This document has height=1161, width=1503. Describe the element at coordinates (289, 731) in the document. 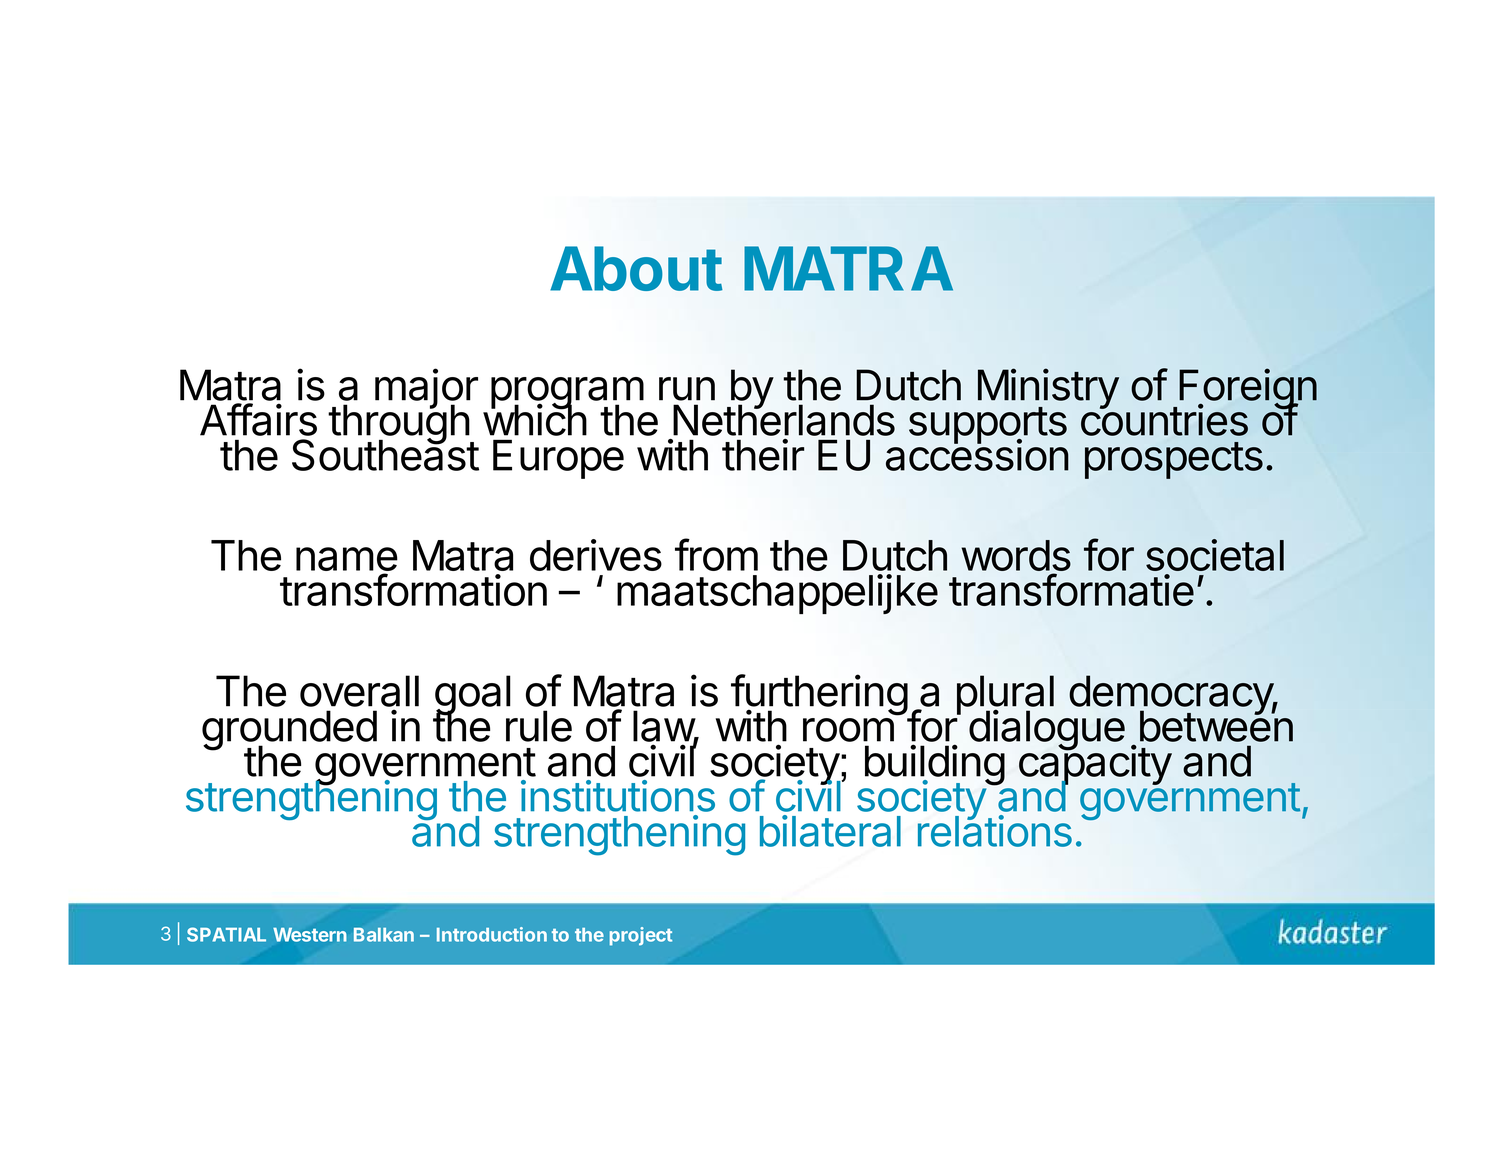

I see `grounded` at that location.
